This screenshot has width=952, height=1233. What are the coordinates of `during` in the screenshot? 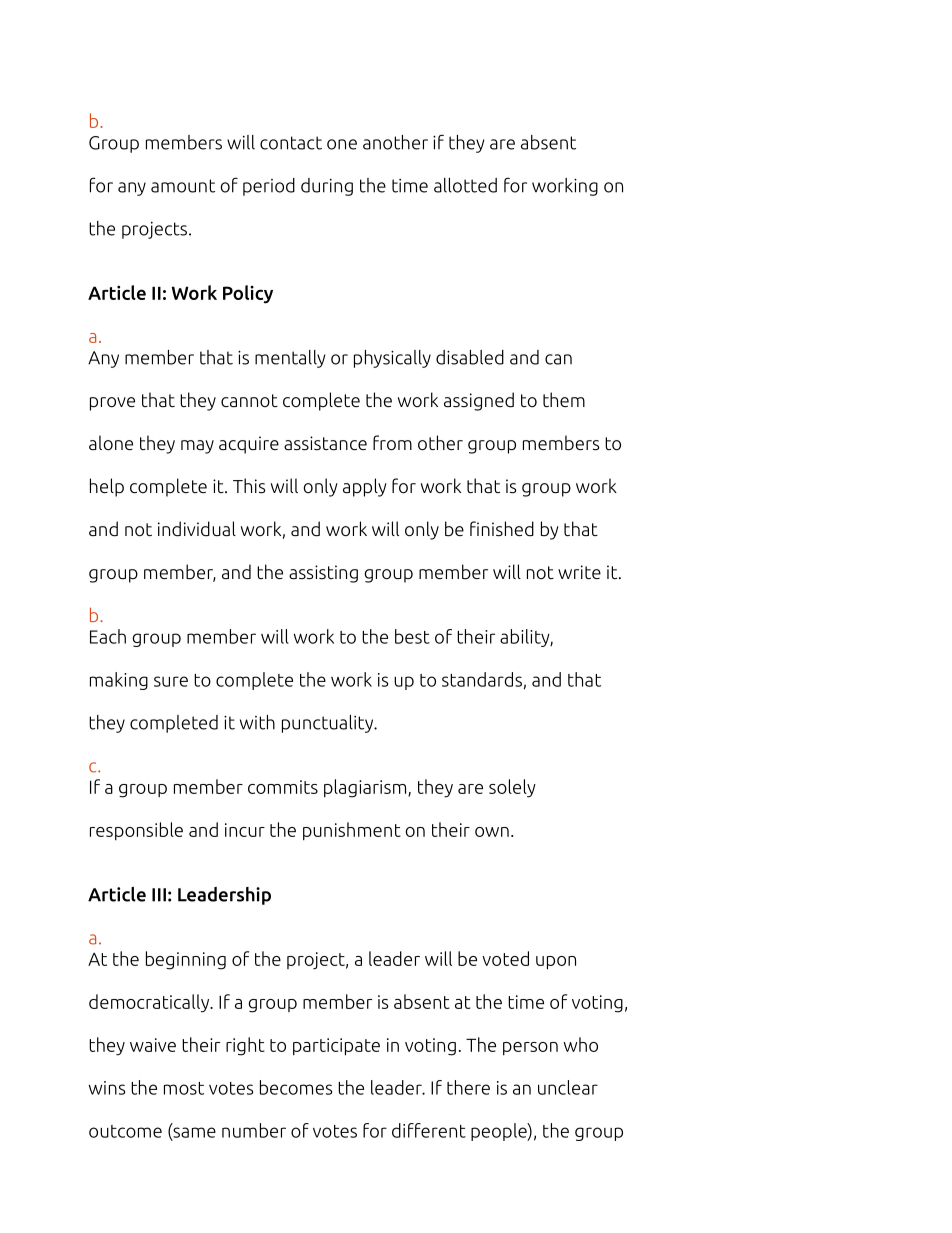 It's located at (327, 187).
